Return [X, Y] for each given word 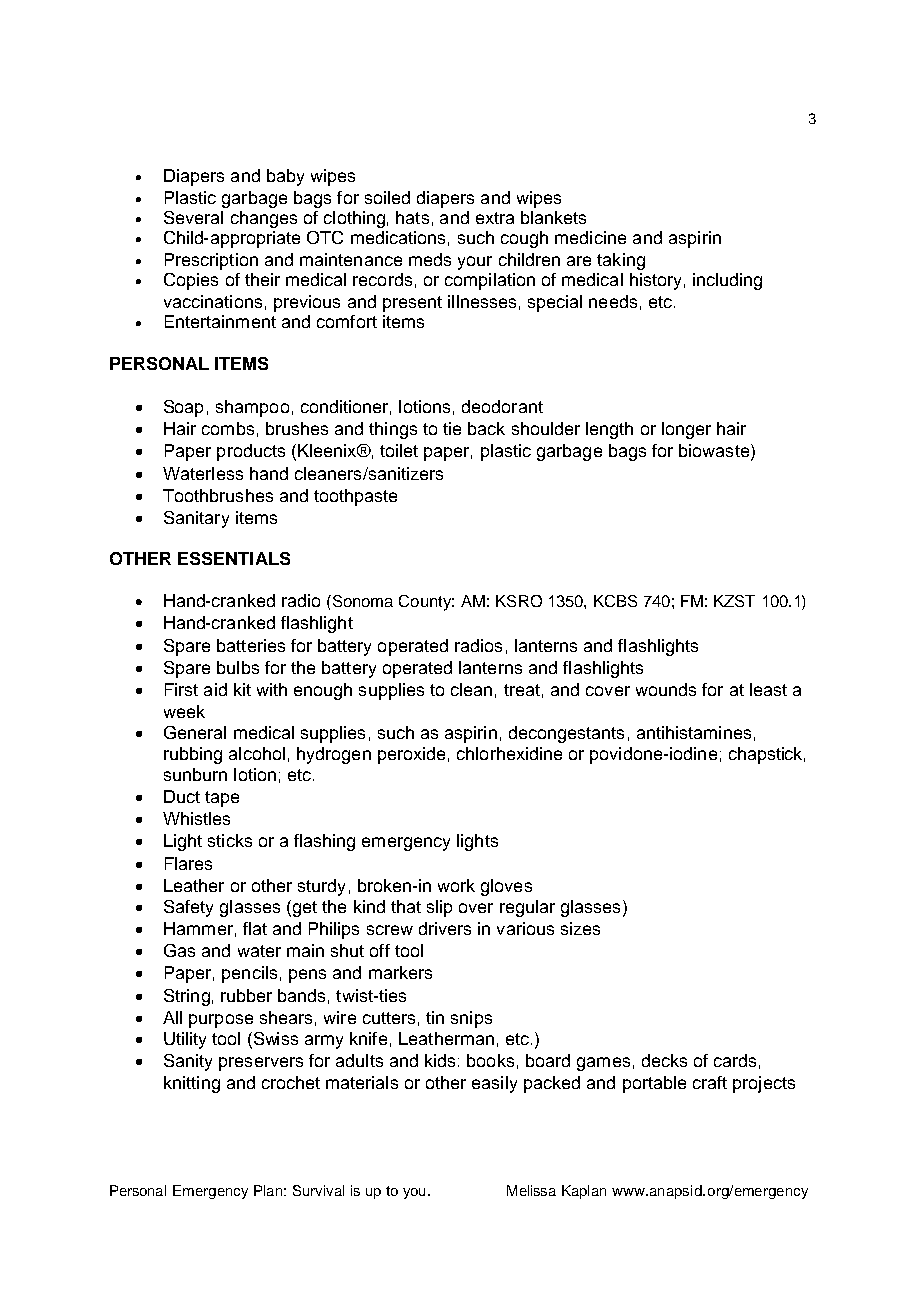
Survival [318, 1190]
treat [522, 690]
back [486, 428]
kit [242, 689]
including [727, 281]
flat [255, 928]
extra [495, 218]
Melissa [531, 1190]
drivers [445, 928]
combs [228, 428]
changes [264, 219]
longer [686, 430]
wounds [666, 689]
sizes [580, 928]
